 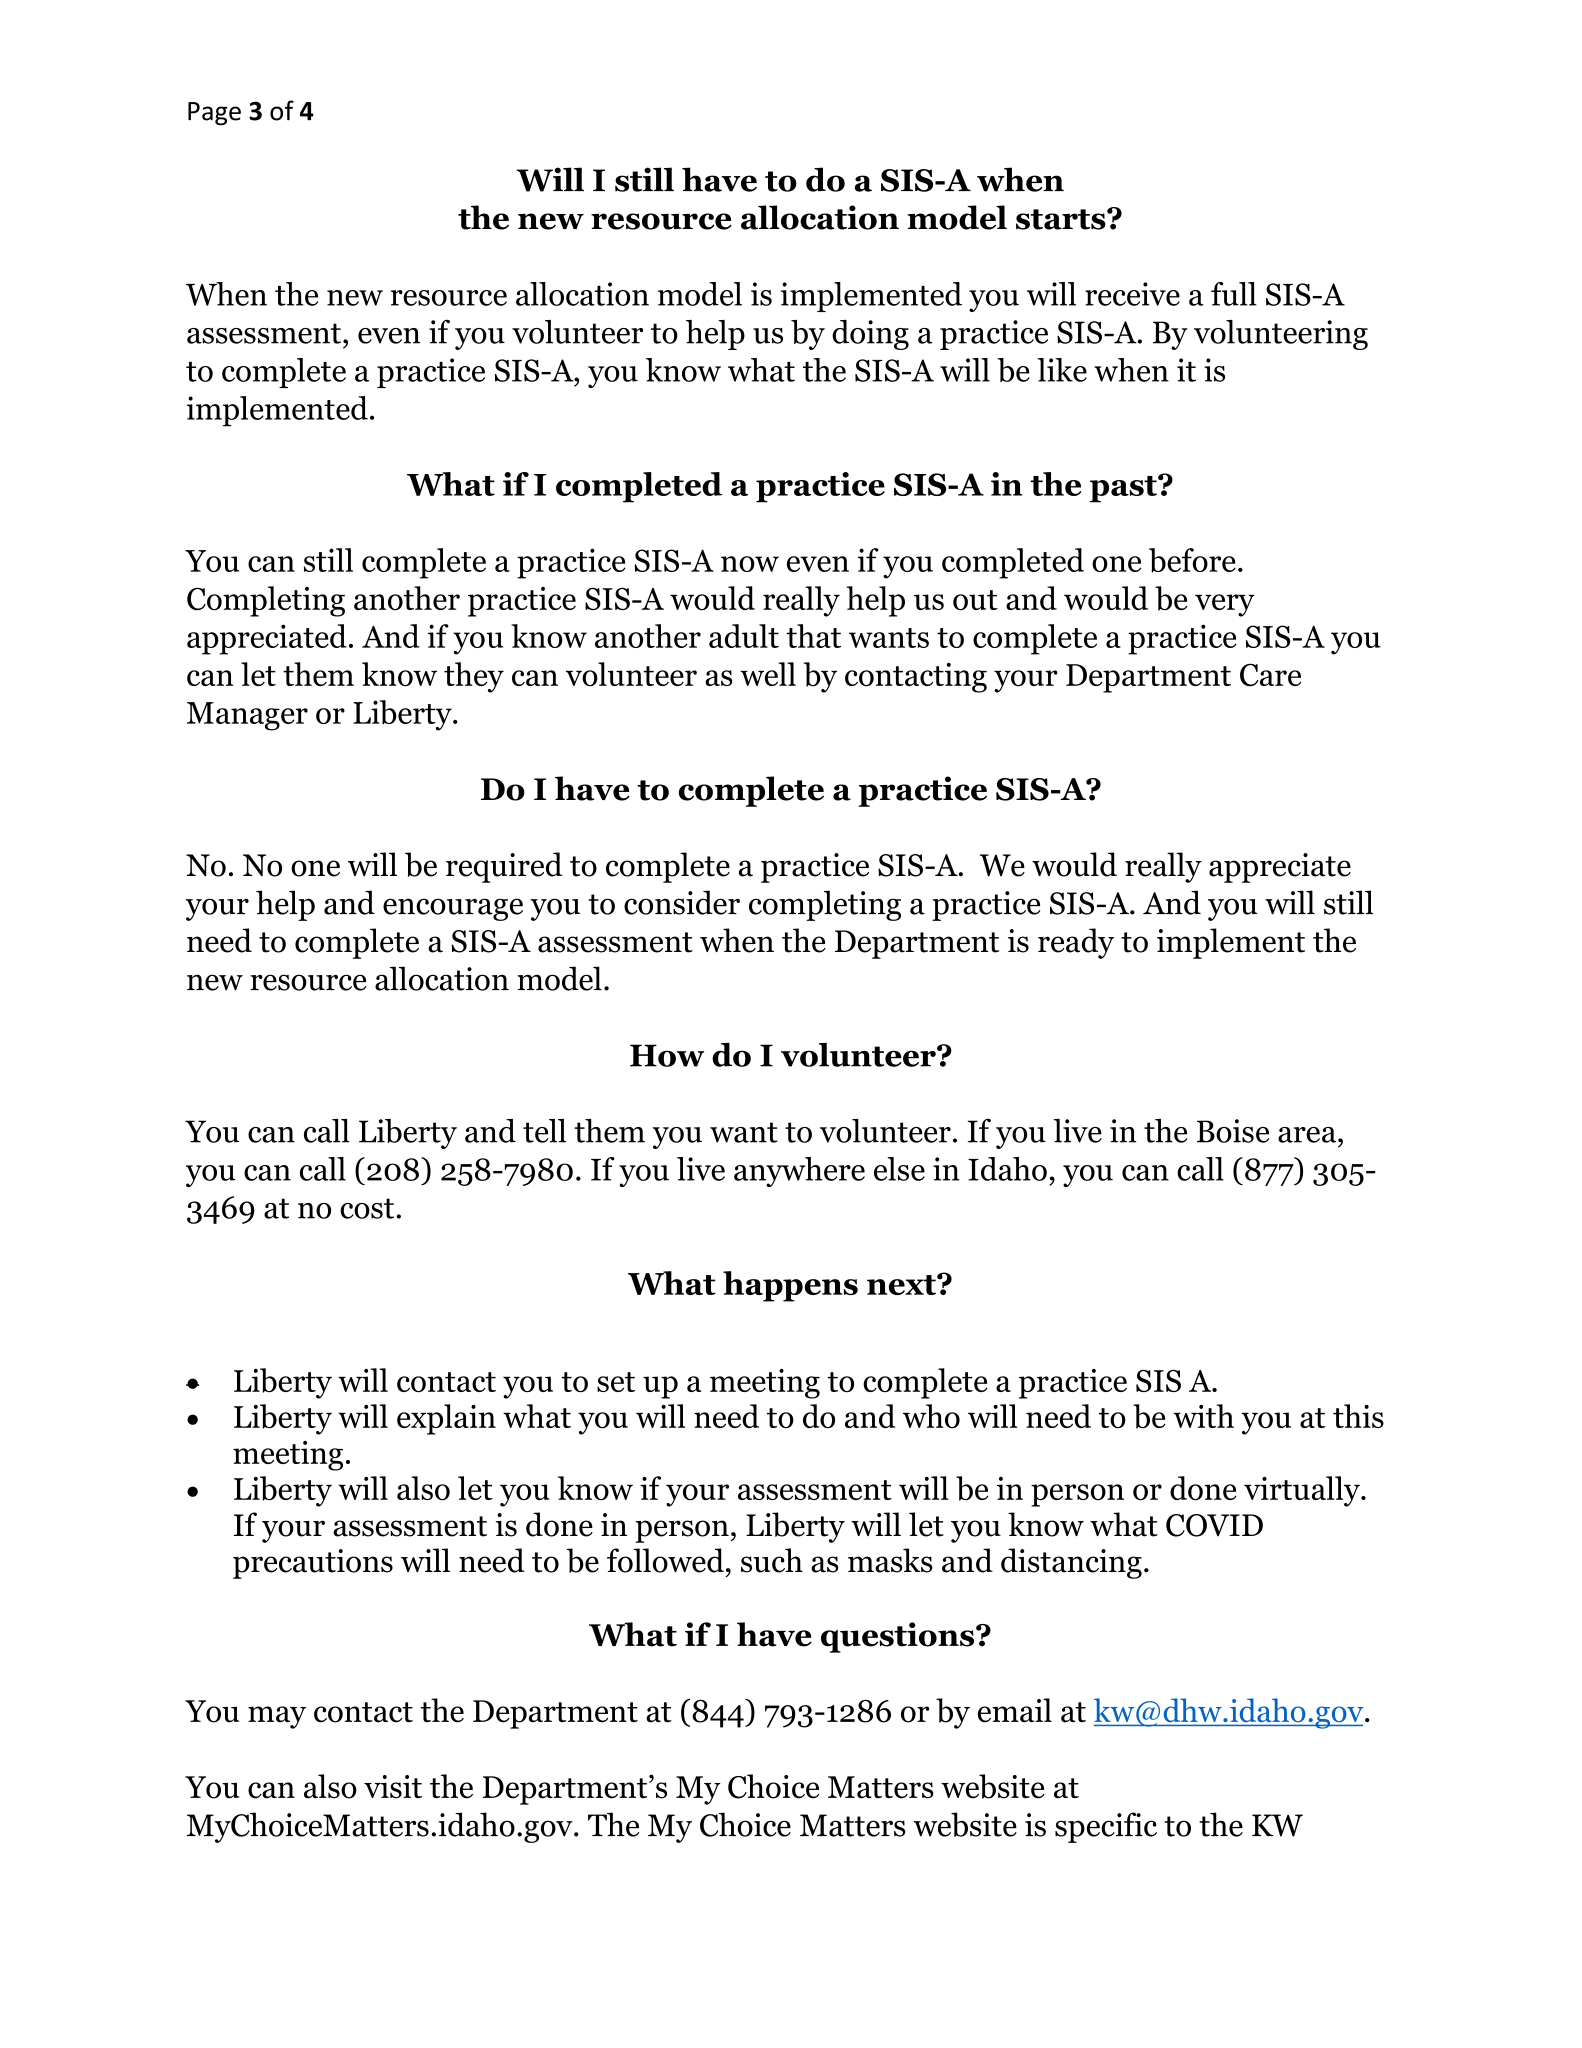 What do you see at coordinates (1234, 294) in the screenshot?
I see `full` at bounding box center [1234, 294].
